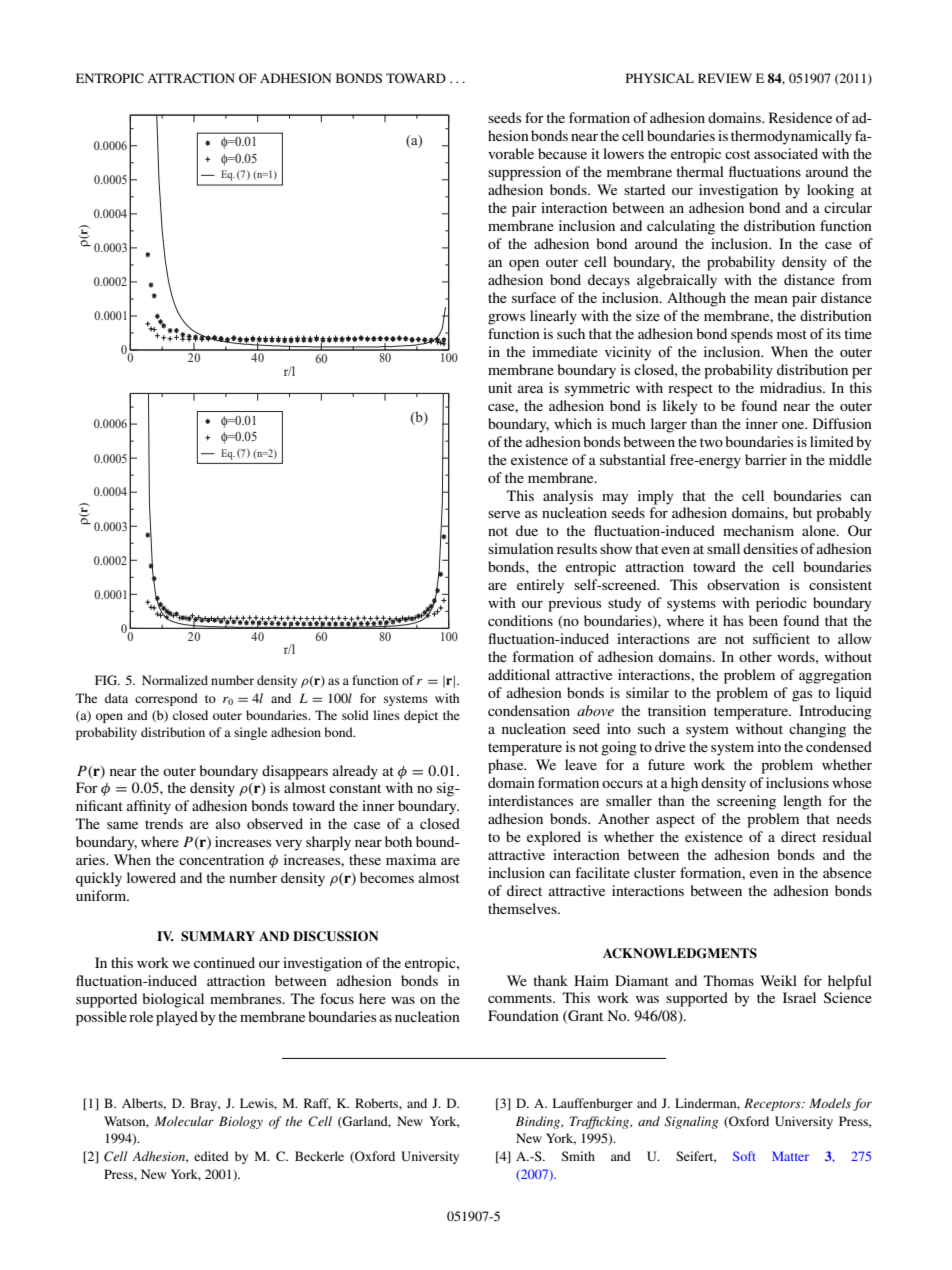  What do you see at coordinates (507, 766) in the screenshot?
I see `phase` at bounding box center [507, 766].
